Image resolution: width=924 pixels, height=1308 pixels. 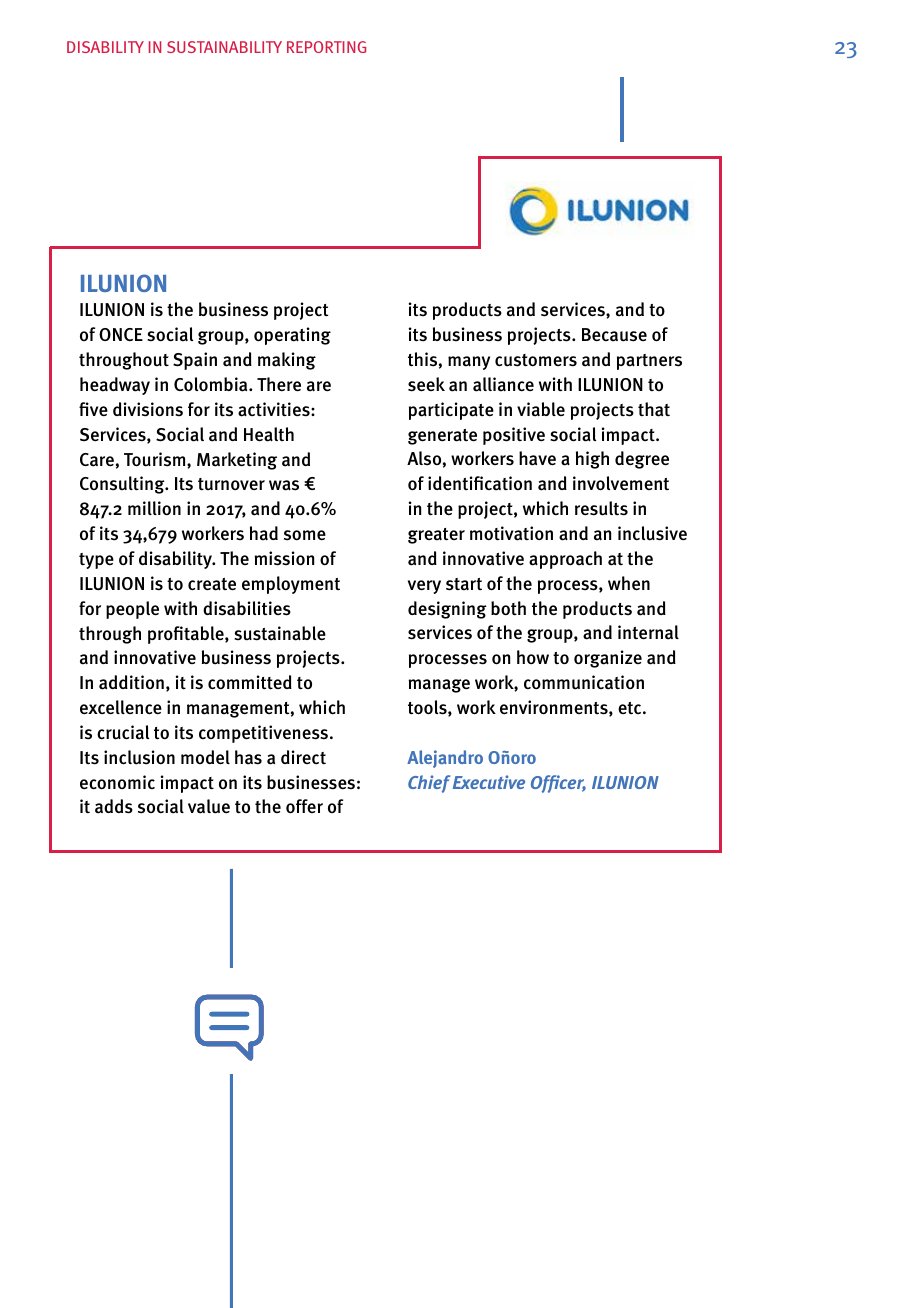 I want to click on when, so click(x=629, y=583).
